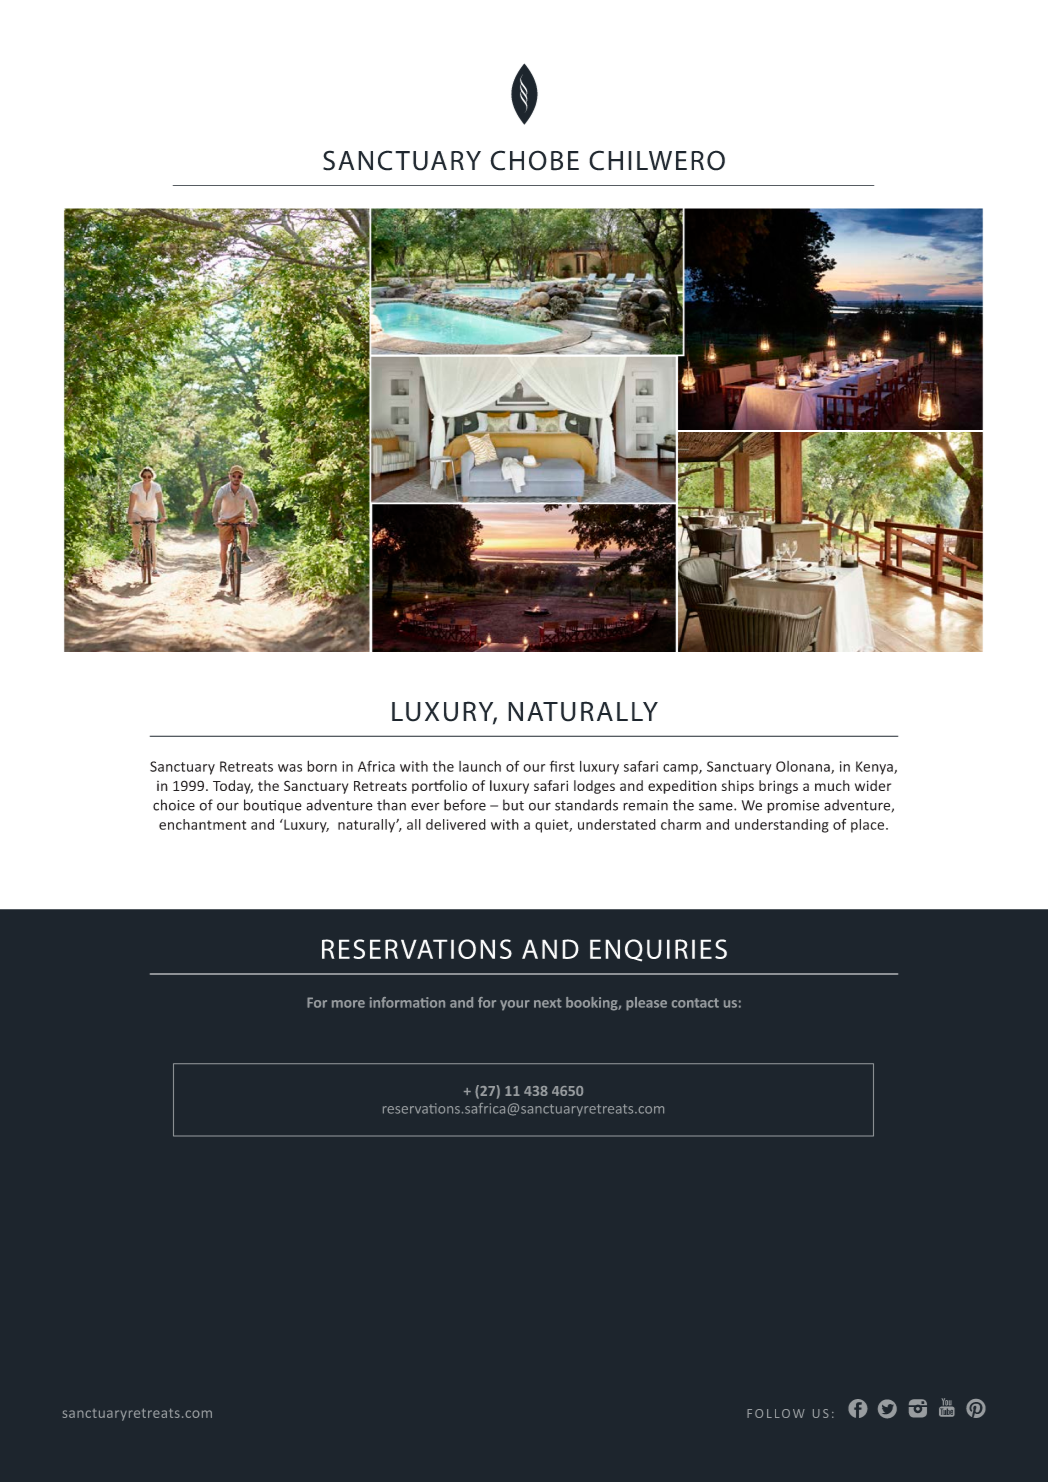 This screenshot has height=1482, width=1048. Describe the element at coordinates (348, 1004) in the screenshot. I see `more` at that location.
